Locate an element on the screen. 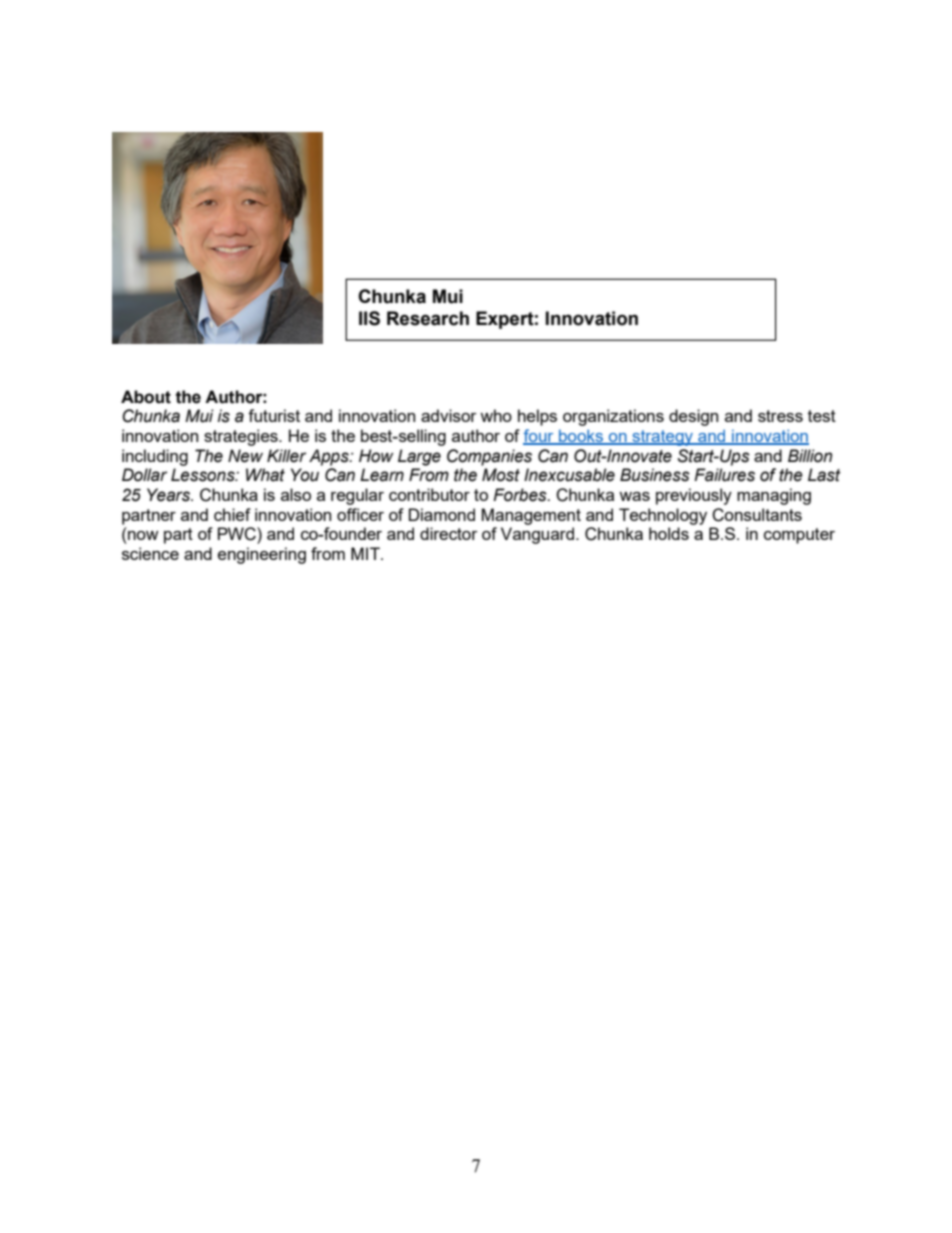 The height and width of the screenshot is (1233, 952). engineering is located at coordinates (262, 555).
